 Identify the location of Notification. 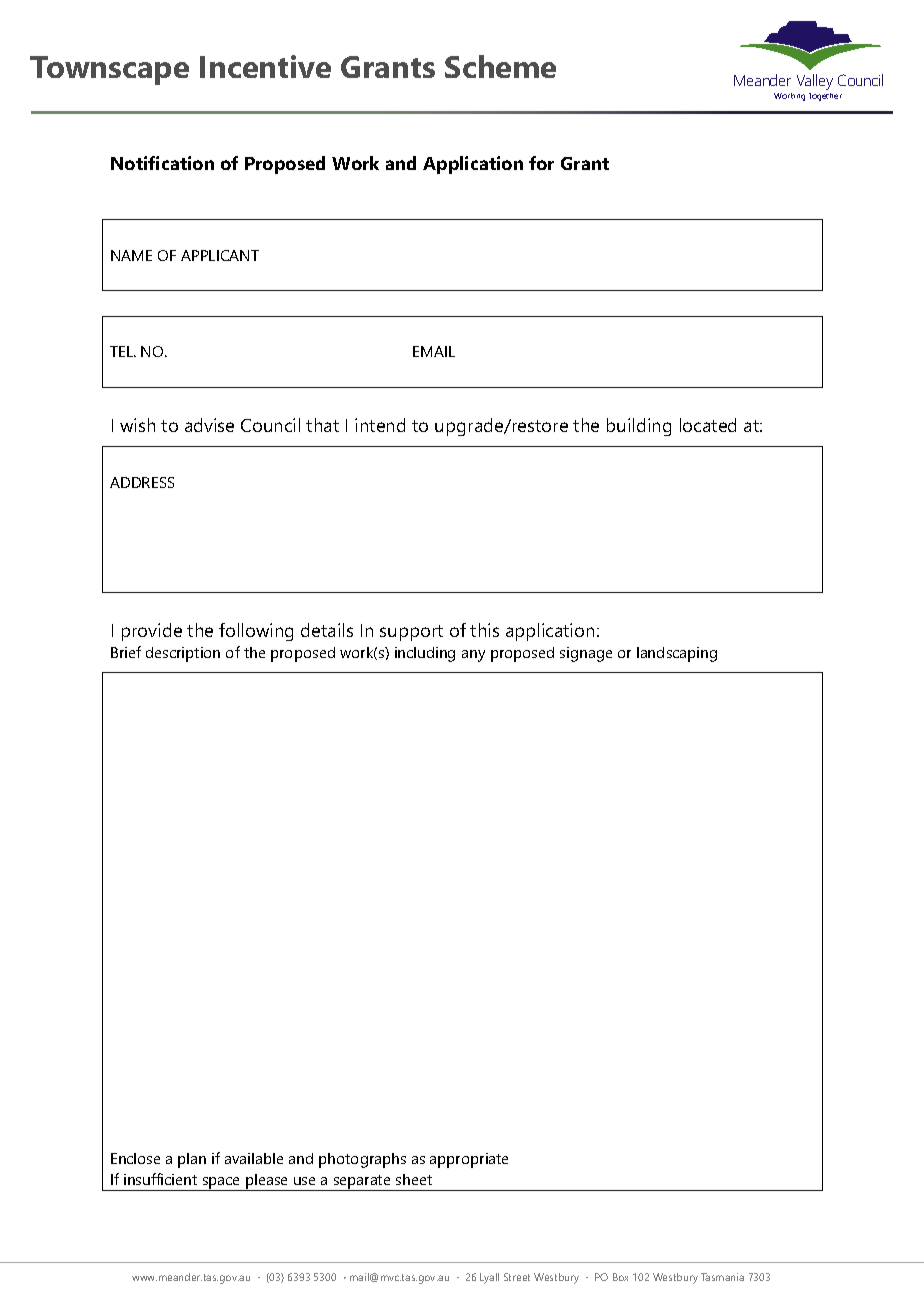
(162, 163).
